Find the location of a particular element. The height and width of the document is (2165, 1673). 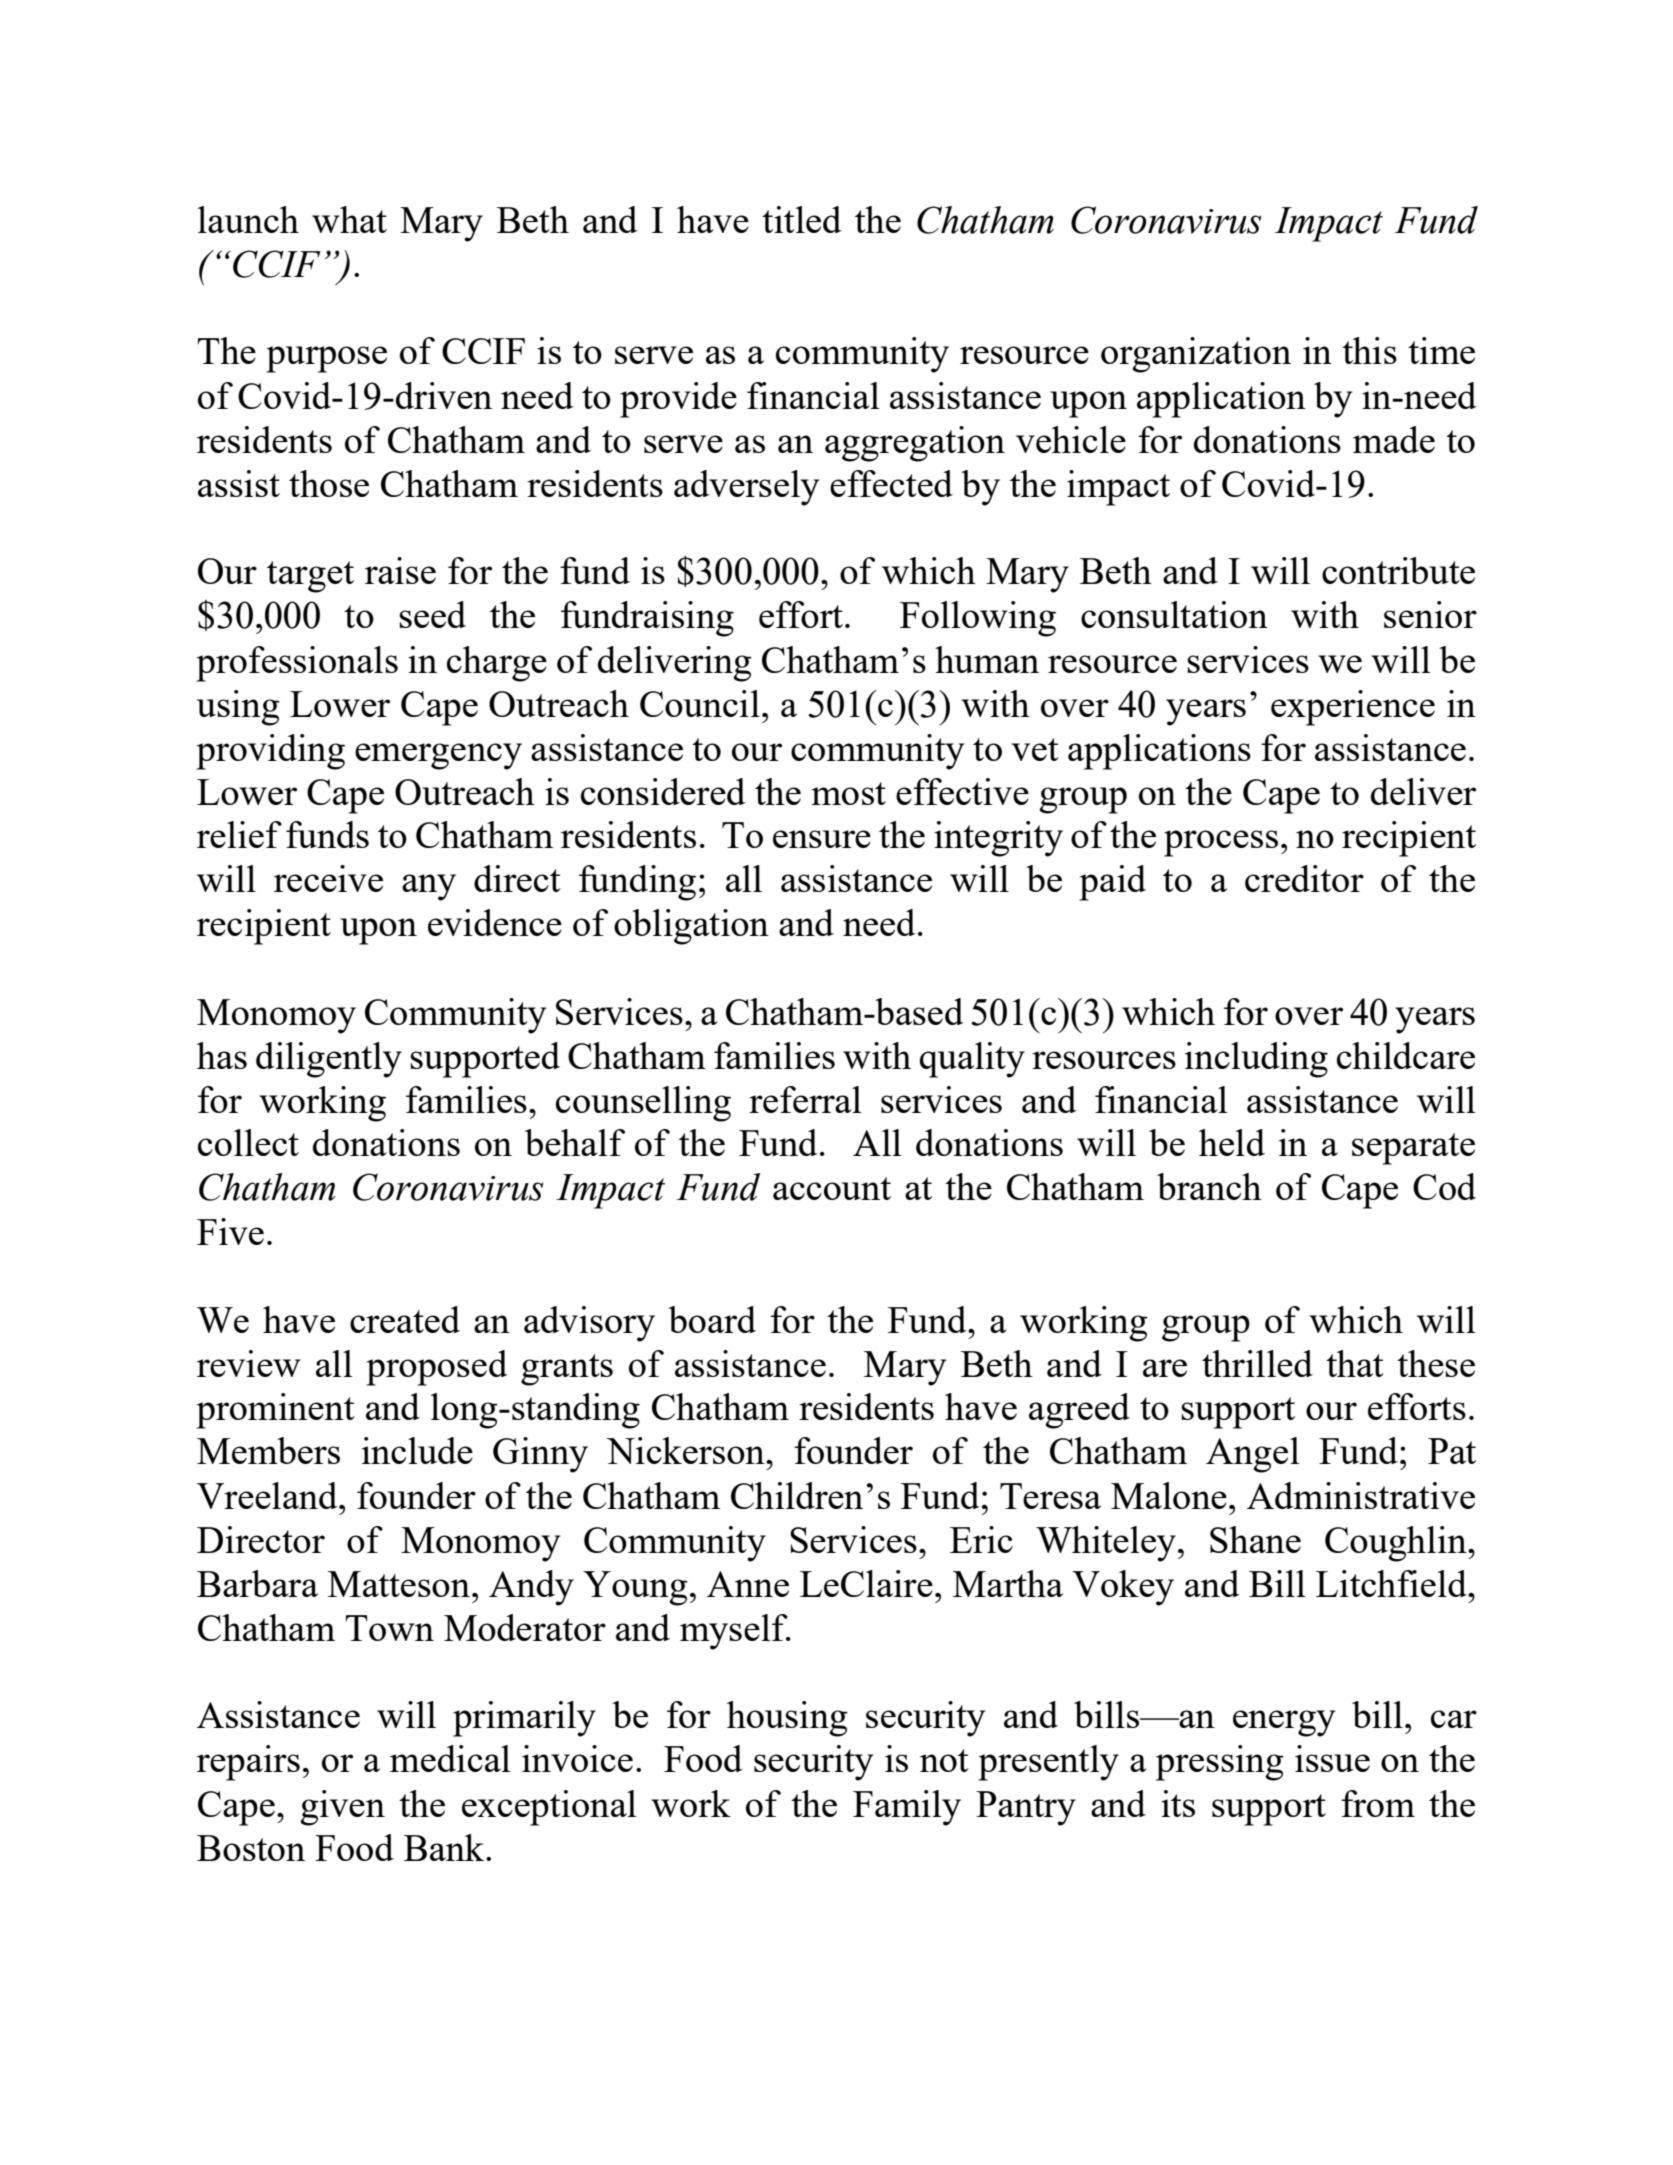

branch is located at coordinates (1209, 1186).
